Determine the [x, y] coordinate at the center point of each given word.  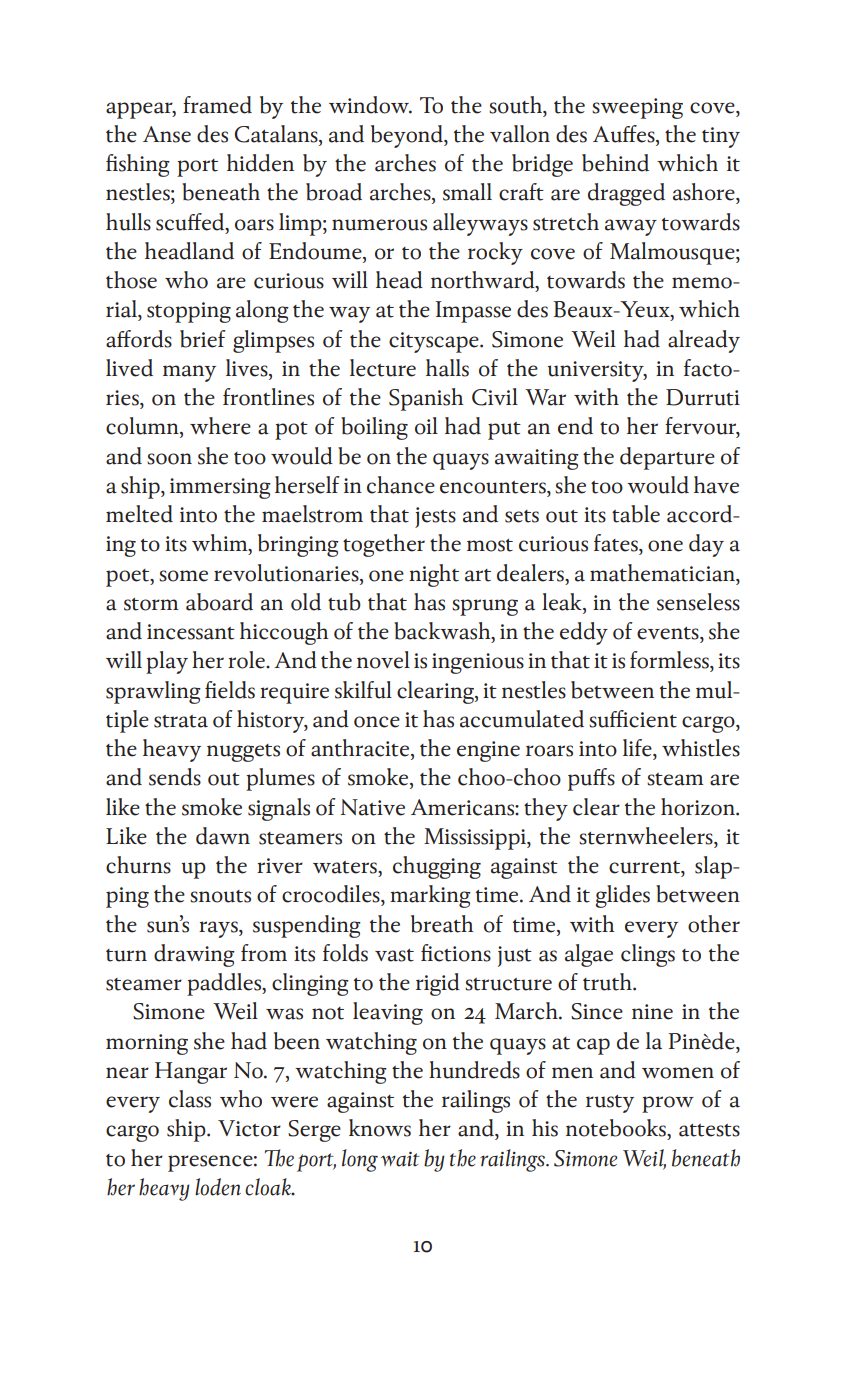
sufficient [633, 719]
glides [622, 896]
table [636, 514]
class [190, 1099]
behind [615, 163]
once [377, 722]
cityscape [435, 342]
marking [430, 896]
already [704, 341]
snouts [220, 896]
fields [230, 690]
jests [435, 517]
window [370, 105]
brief [203, 339]
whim [221, 544]
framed [217, 105]
